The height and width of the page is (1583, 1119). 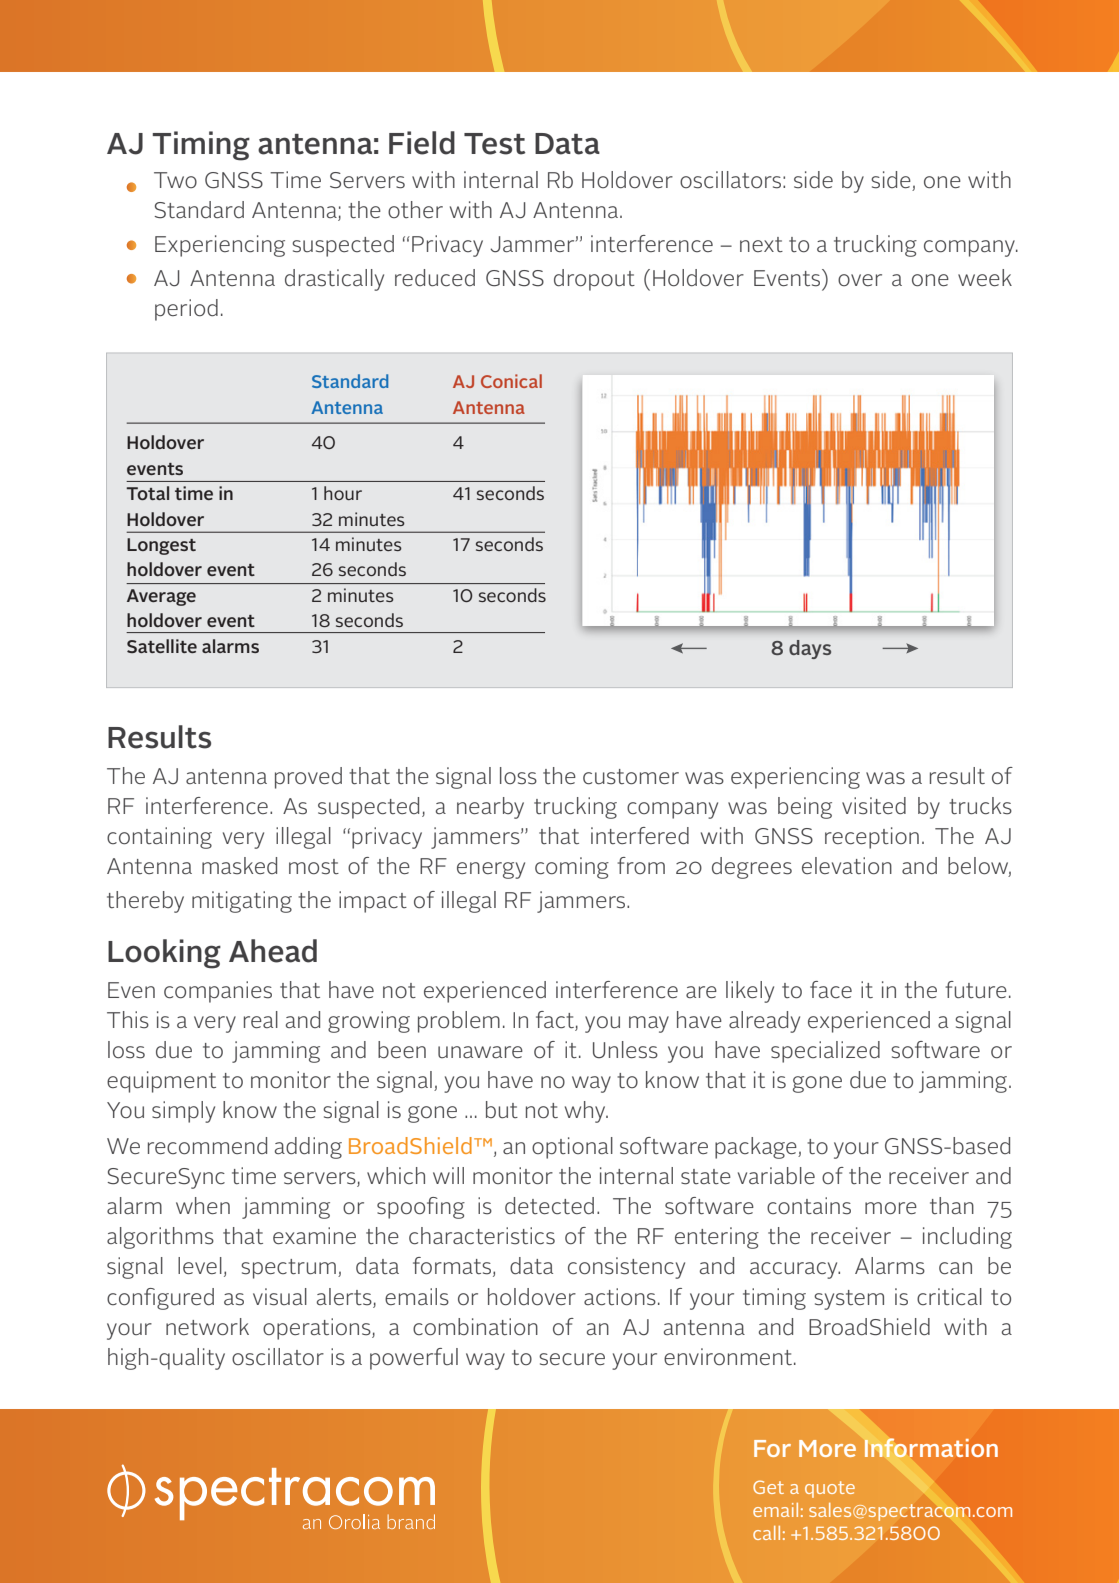 What do you see at coordinates (874, 806) in the page?
I see `visited` at bounding box center [874, 806].
